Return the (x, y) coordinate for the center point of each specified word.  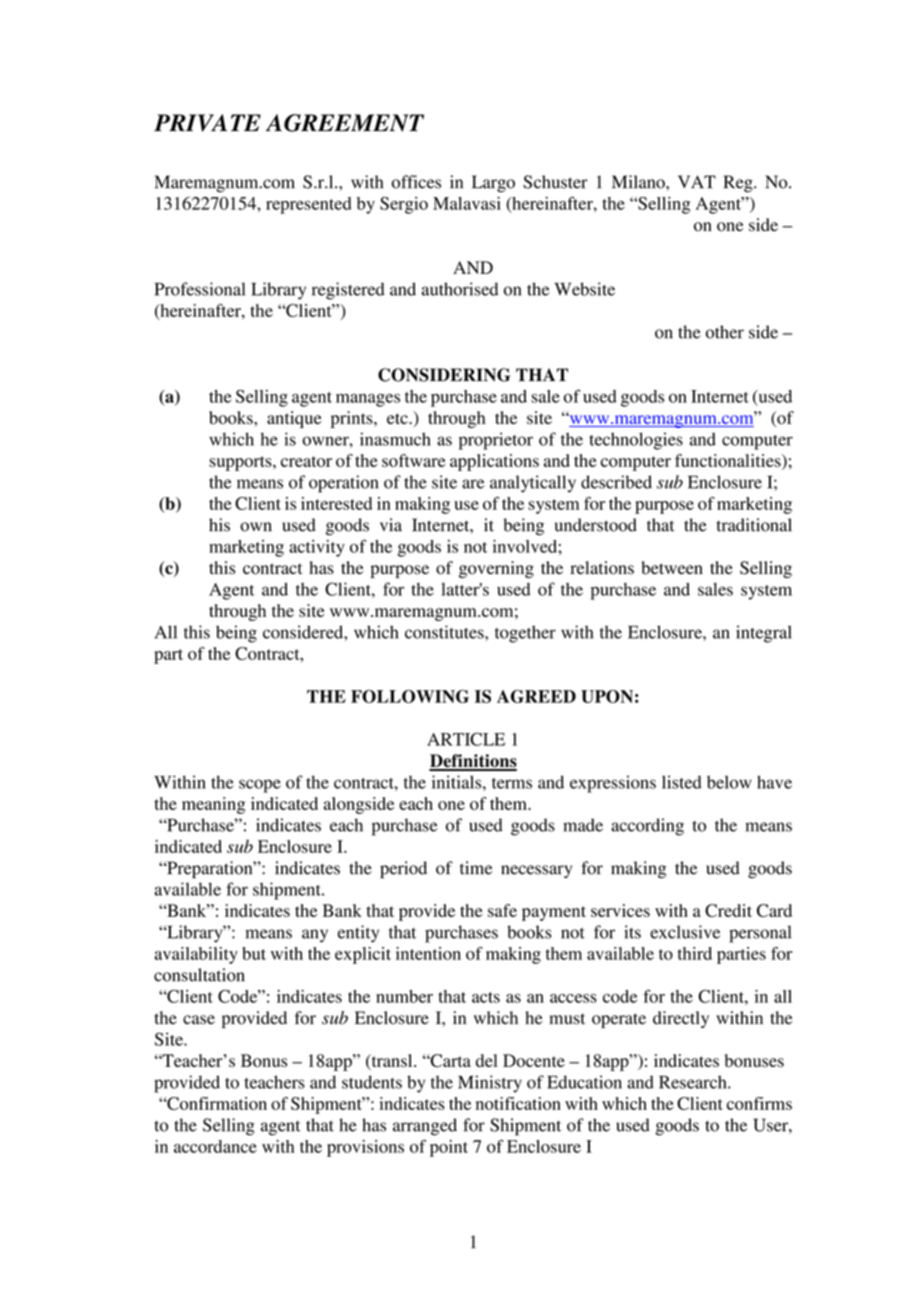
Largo (493, 184)
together (525, 634)
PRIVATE (207, 123)
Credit (728, 910)
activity (317, 548)
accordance (215, 1146)
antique (294, 419)
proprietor (496, 441)
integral (764, 634)
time (476, 868)
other (725, 332)
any (315, 936)
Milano (639, 182)
